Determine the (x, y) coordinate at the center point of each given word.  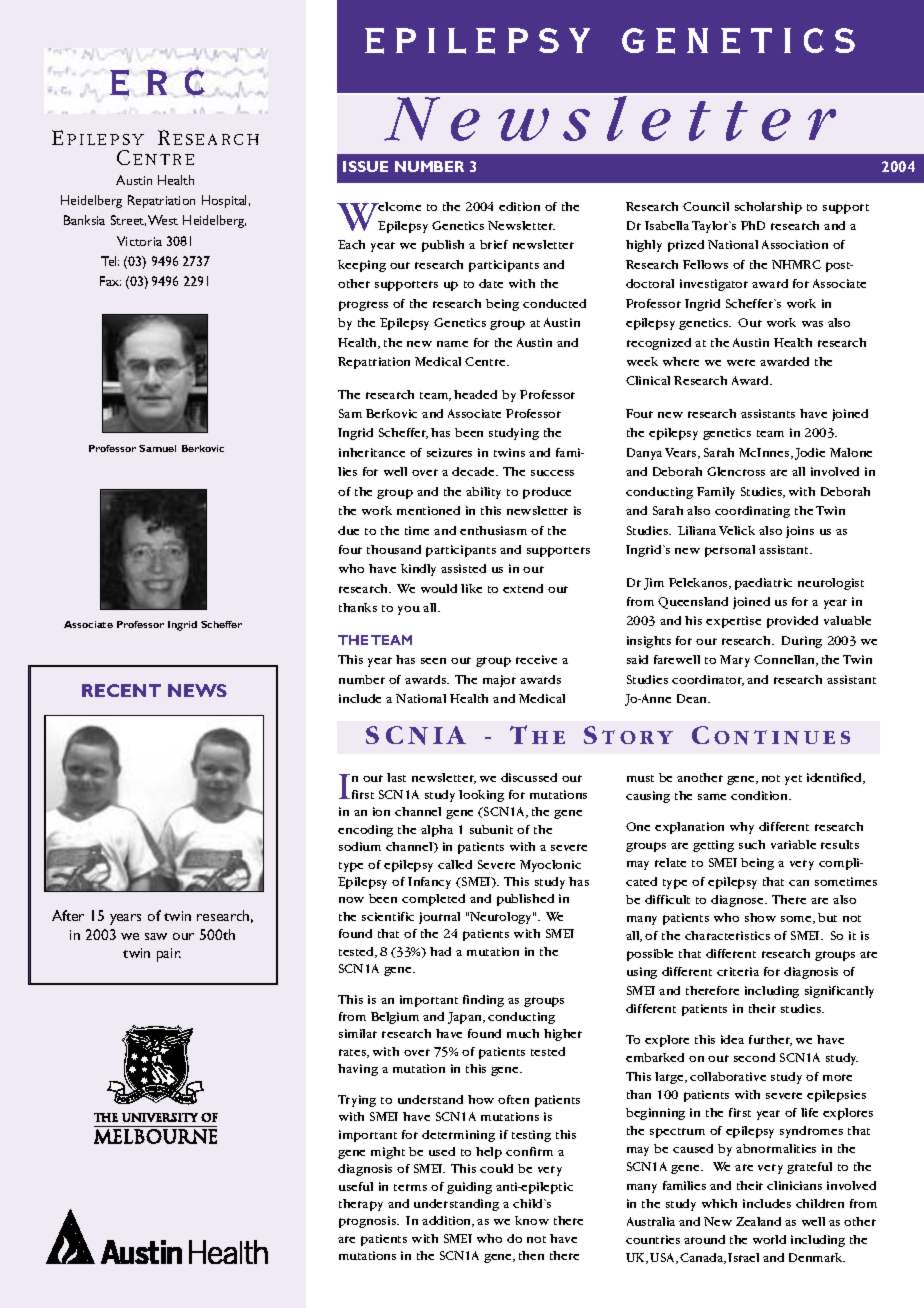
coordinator (708, 680)
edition (519, 206)
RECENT (121, 690)
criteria (738, 971)
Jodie (810, 454)
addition (448, 1221)
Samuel (157, 448)
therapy (361, 1205)
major (499, 681)
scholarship (768, 208)
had (440, 951)
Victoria (139, 241)
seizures (449, 452)
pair (169, 955)
